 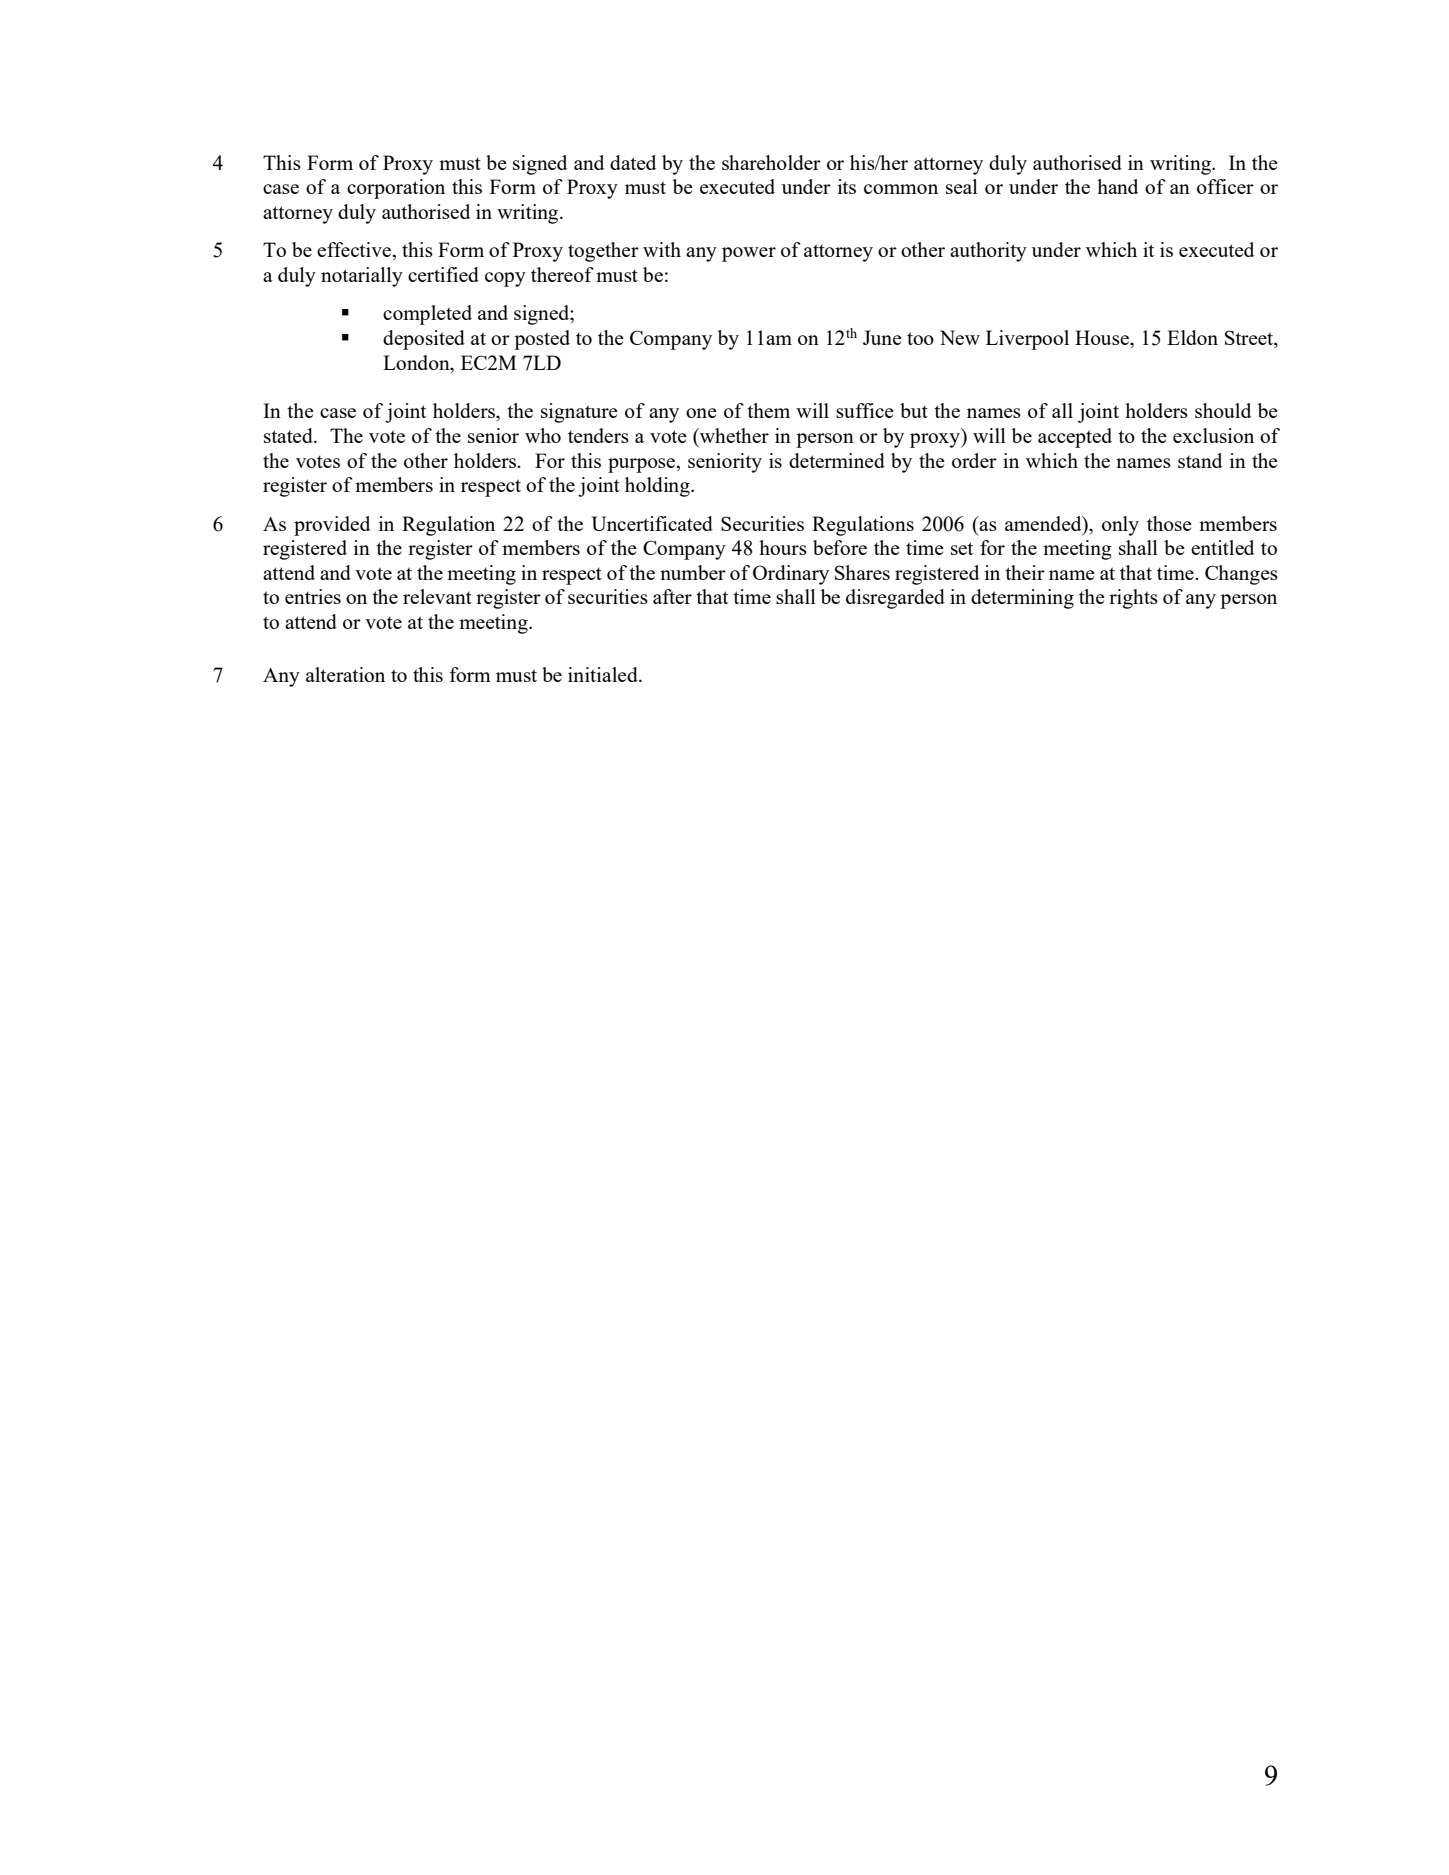 I want to click on shareholder, so click(x=771, y=162).
